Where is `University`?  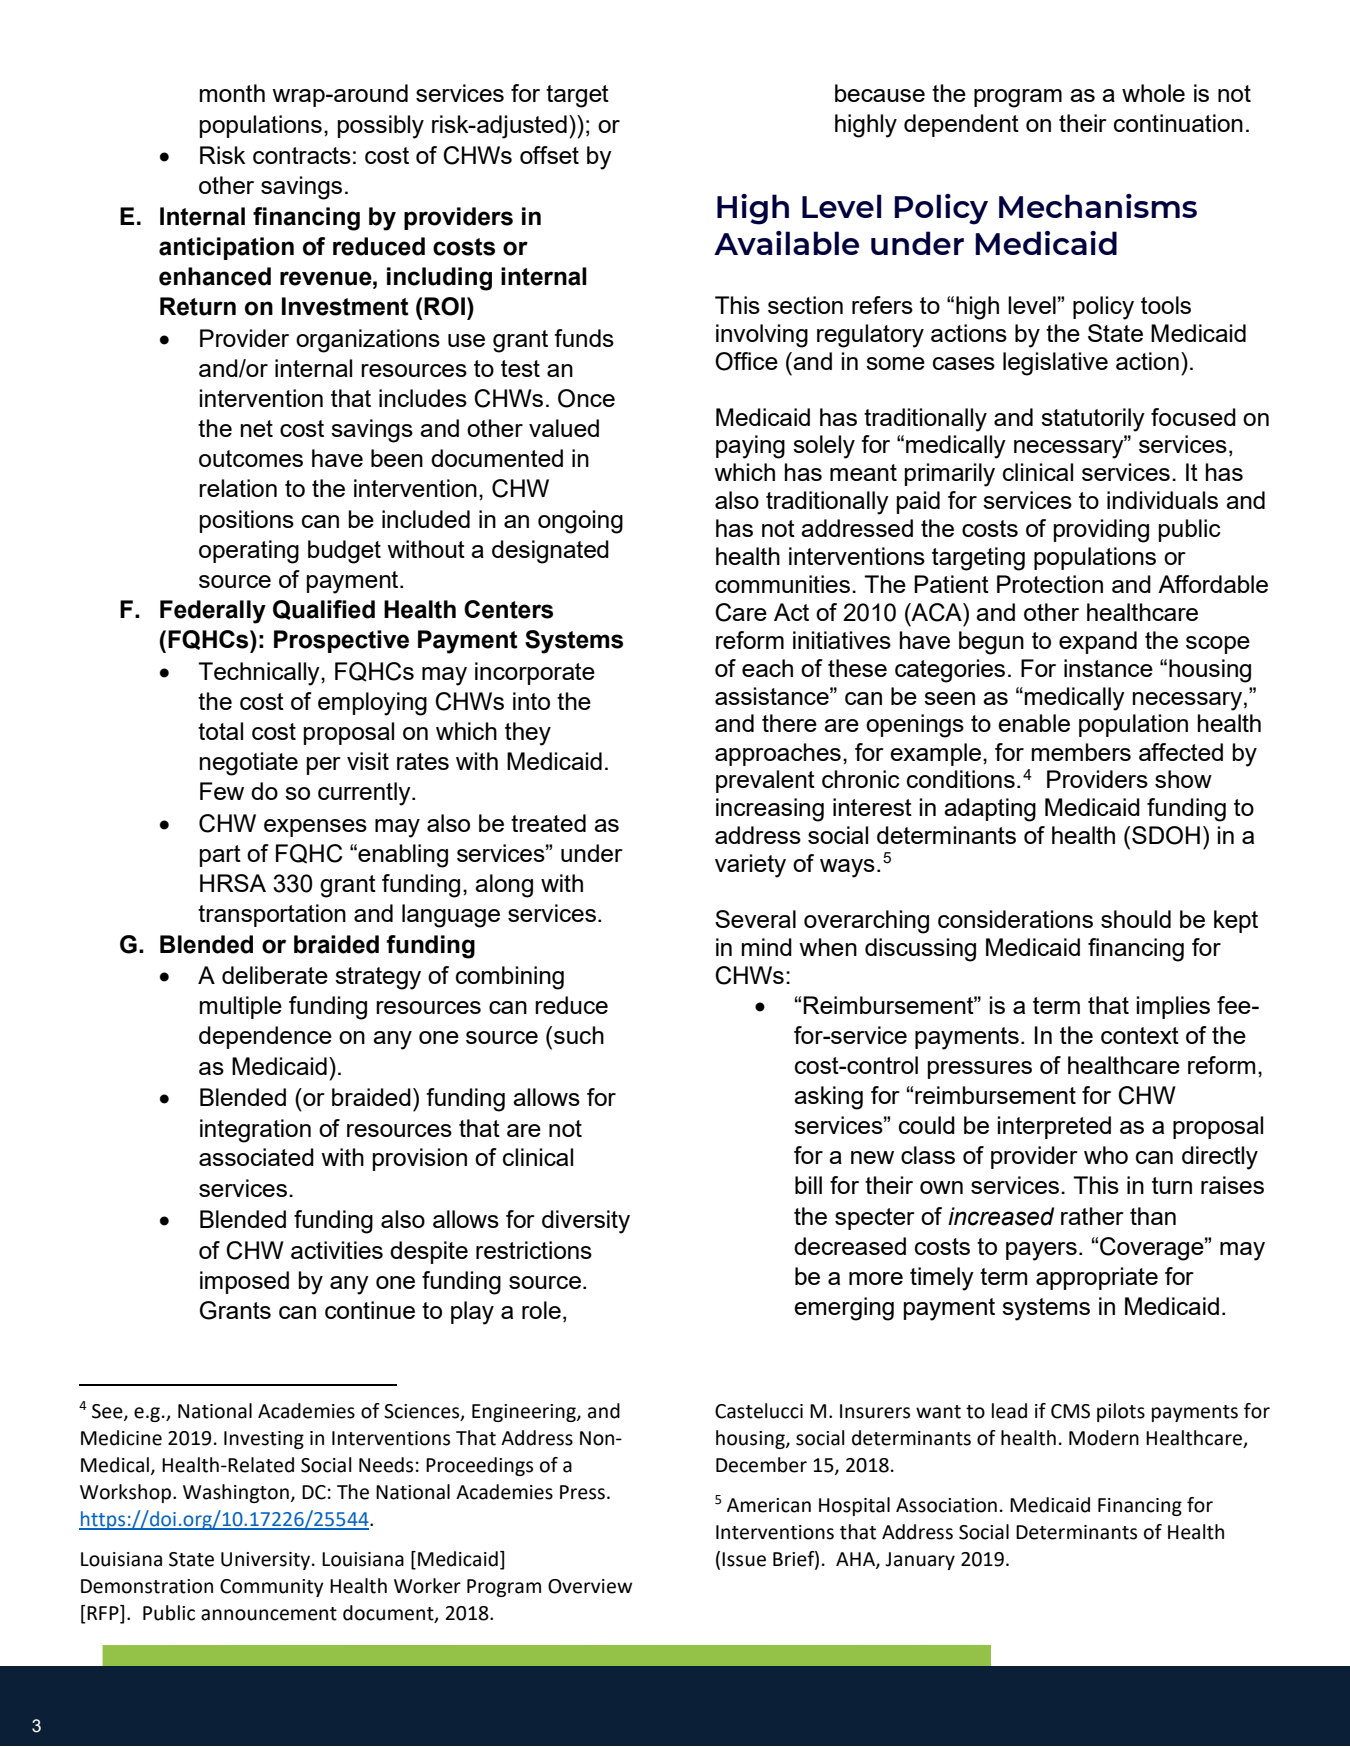
University is located at coordinates (267, 1561).
